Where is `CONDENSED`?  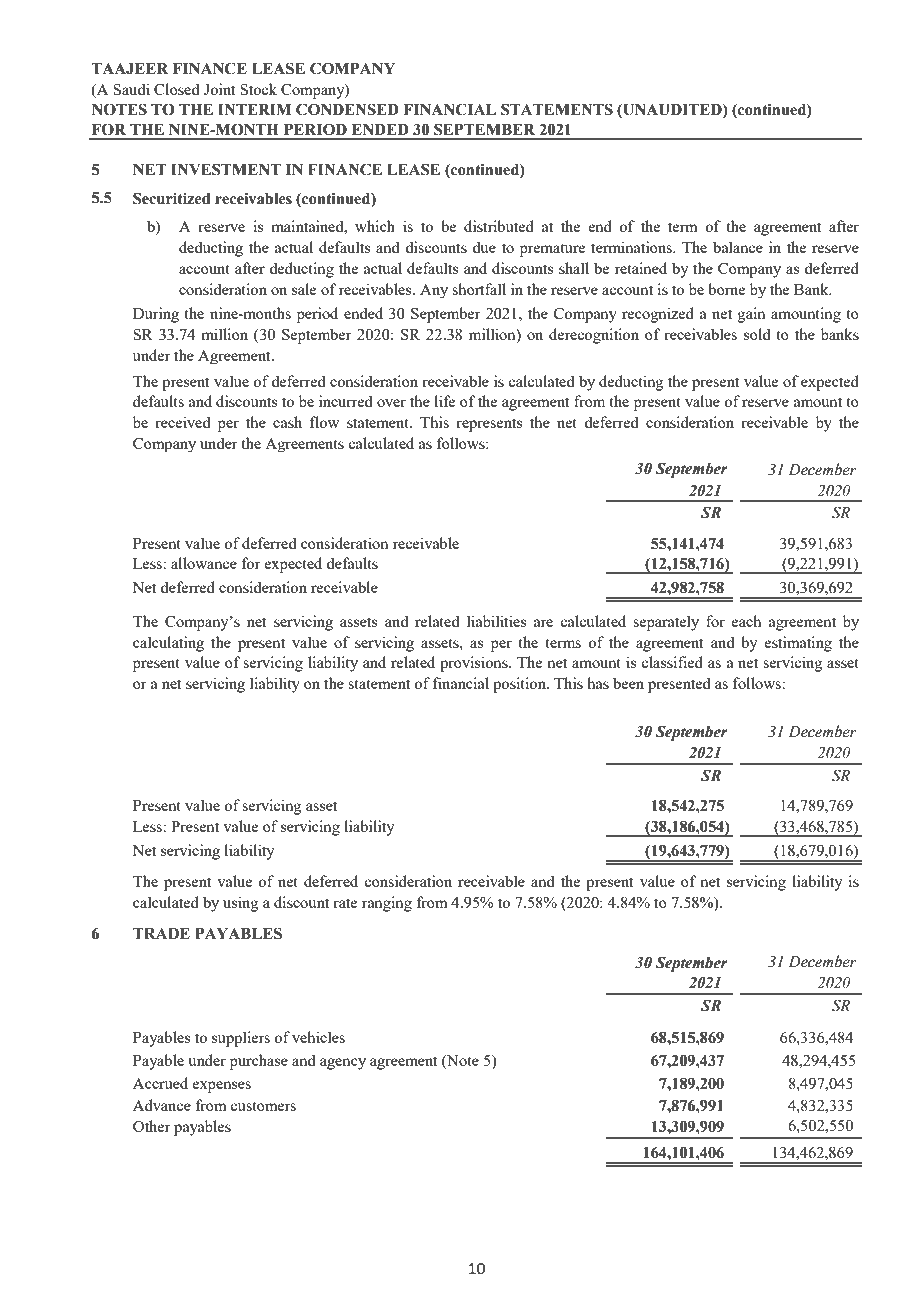
CONDENSED is located at coordinates (347, 109).
